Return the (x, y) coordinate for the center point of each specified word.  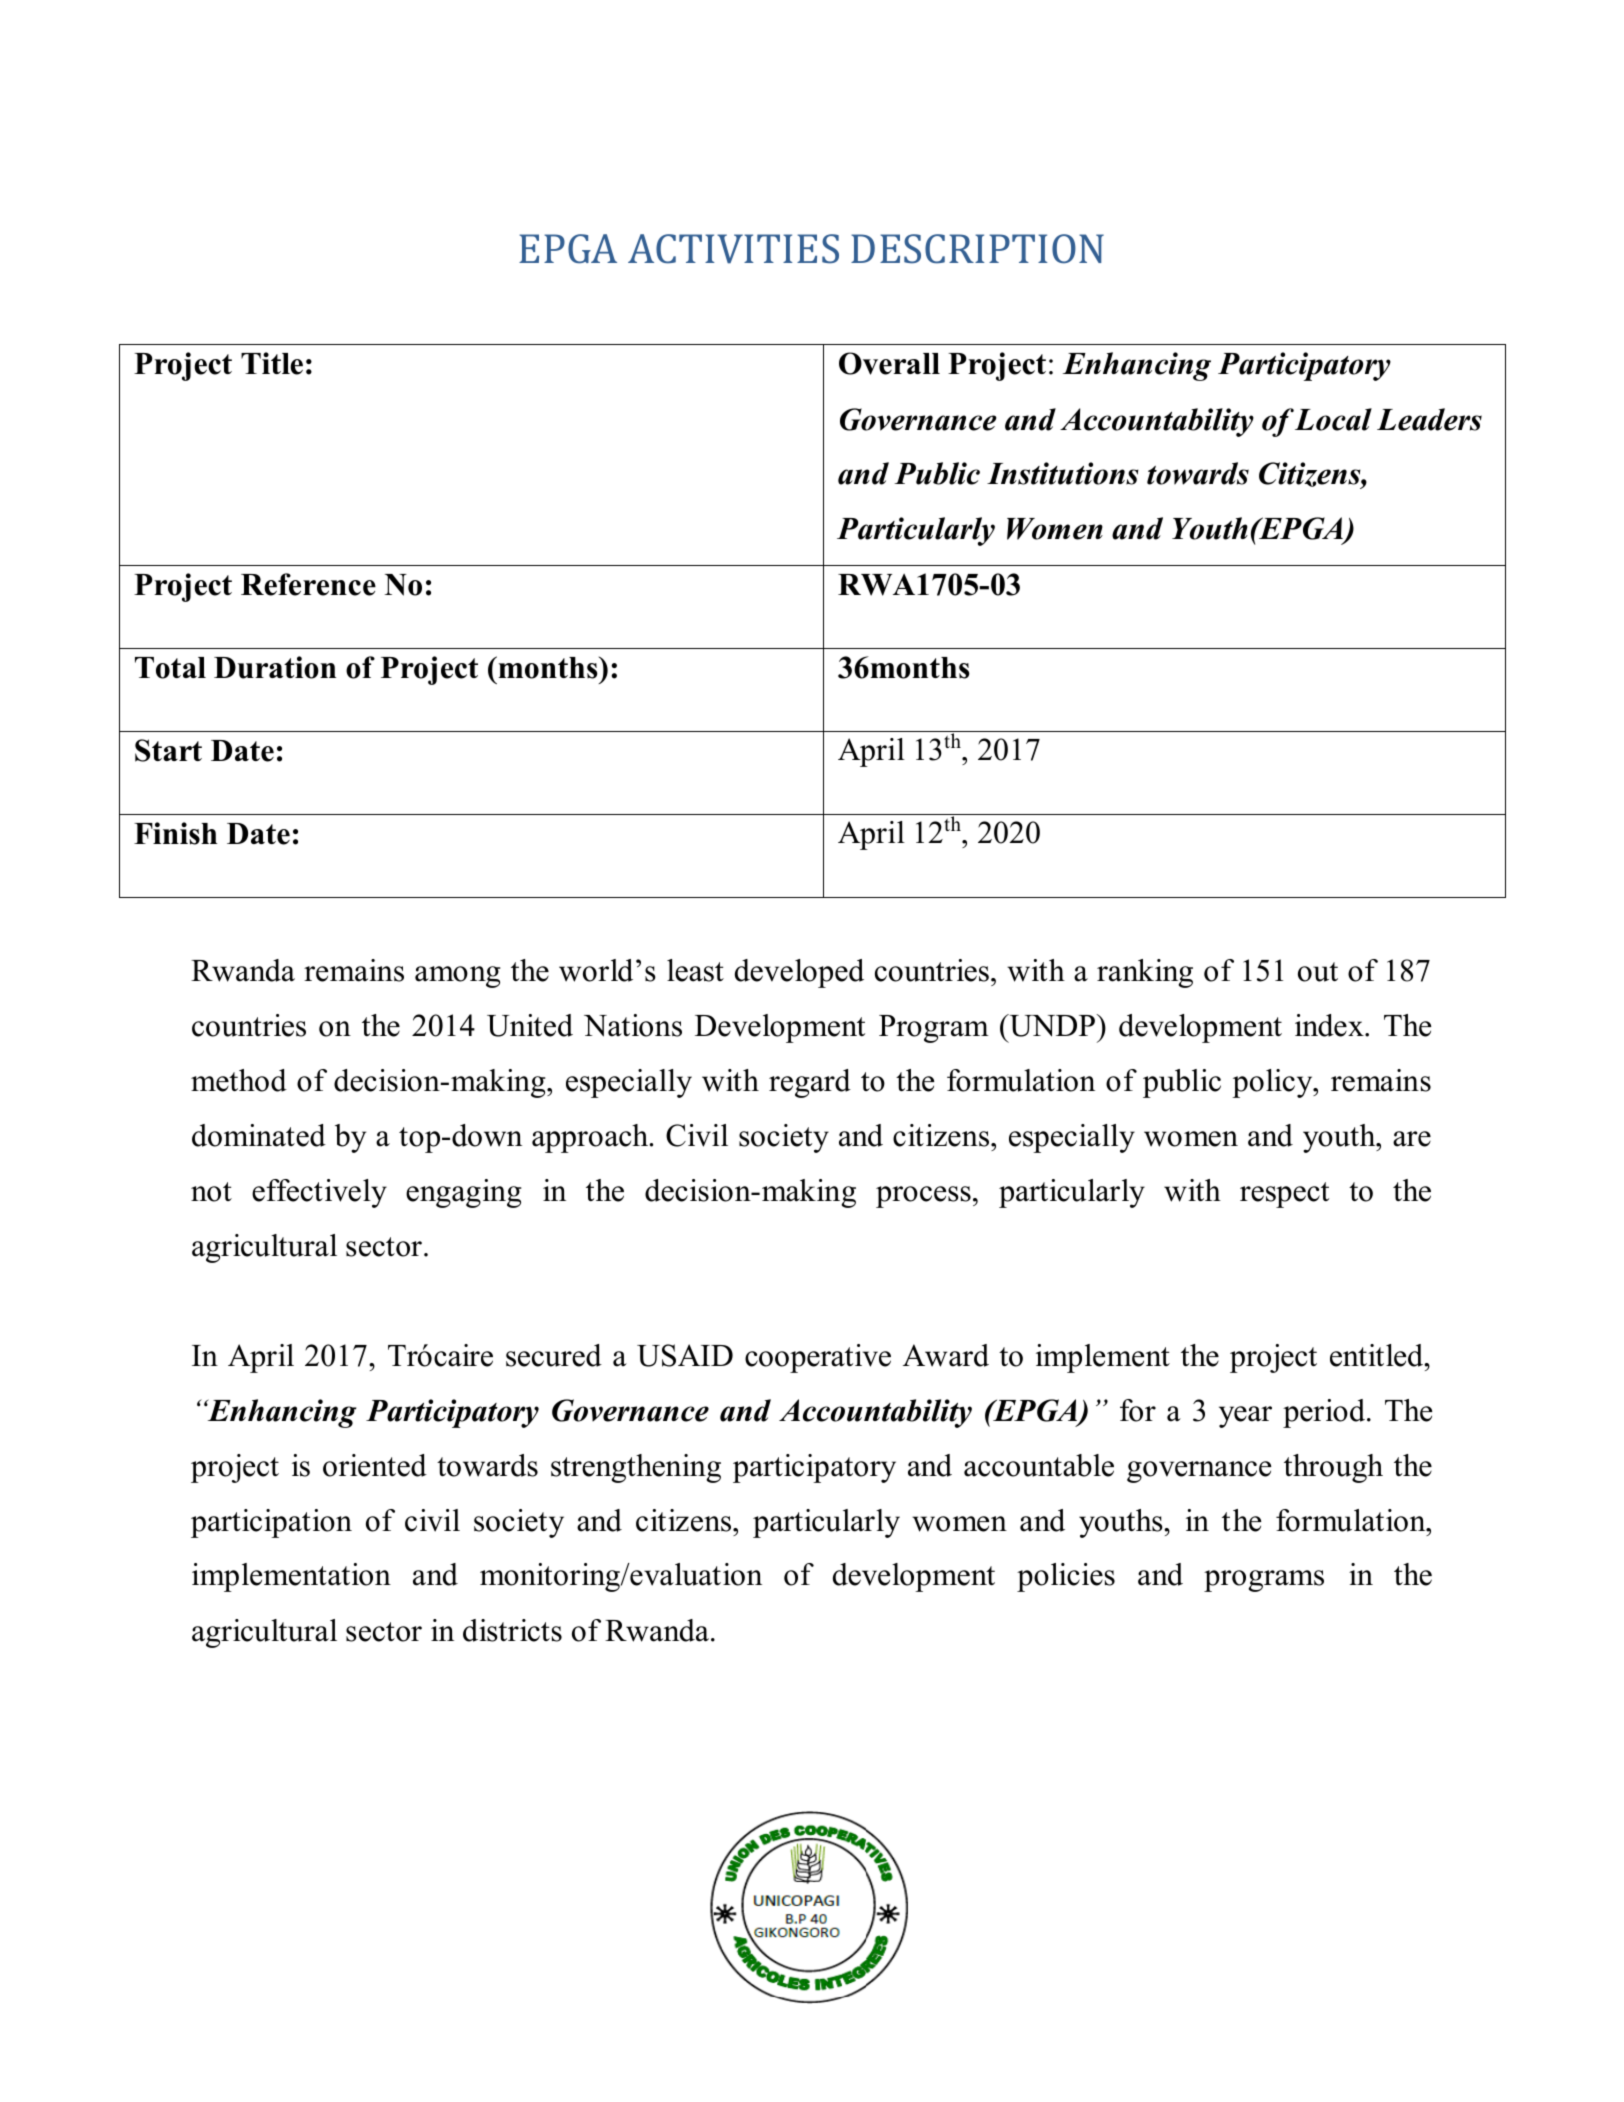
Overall (889, 363)
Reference (308, 584)
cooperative (818, 1358)
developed (799, 973)
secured (554, 1355)
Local (1333, 419)
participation (271, 1523)
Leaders (1429, 419)
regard (810, 1083)
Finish (175, 833)
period (1325, 1413)
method (239, 1080)
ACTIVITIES (733, 249)
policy (1273, 1083)
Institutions (1063, 473)
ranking (1145, 973)
